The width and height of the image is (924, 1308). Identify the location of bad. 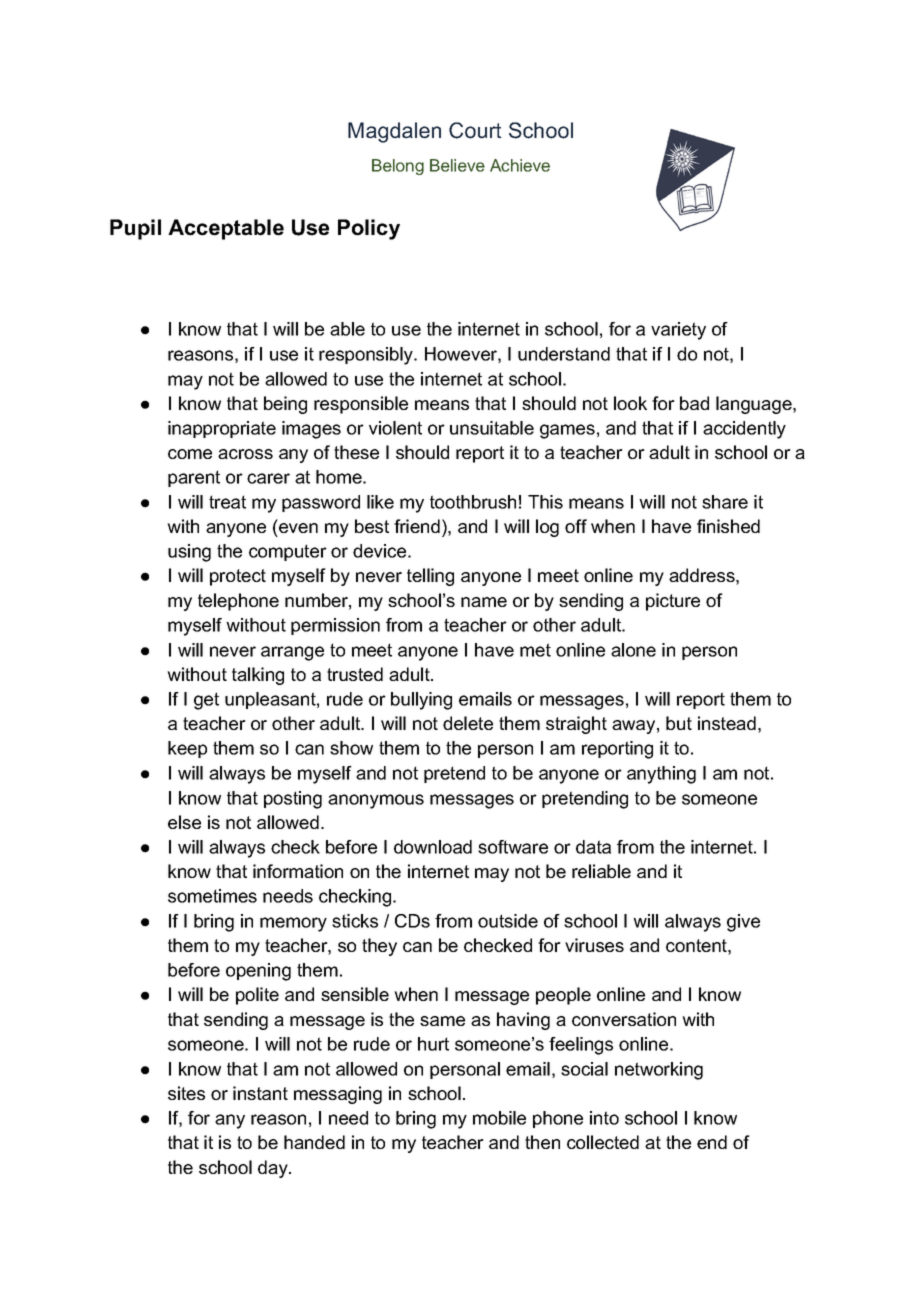
(694, 403).
